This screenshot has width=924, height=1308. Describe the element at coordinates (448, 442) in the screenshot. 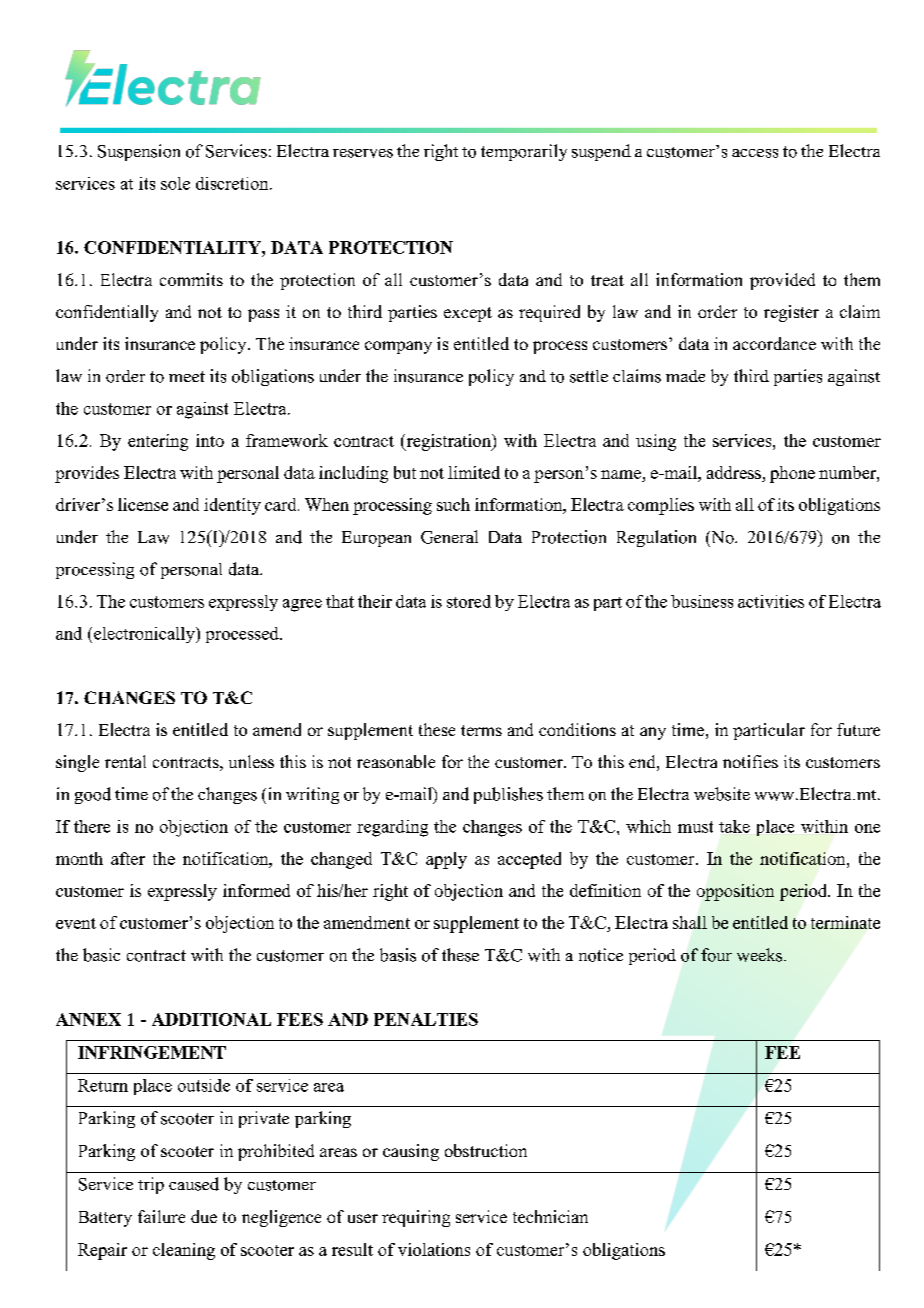

I see `registration` at that location.
